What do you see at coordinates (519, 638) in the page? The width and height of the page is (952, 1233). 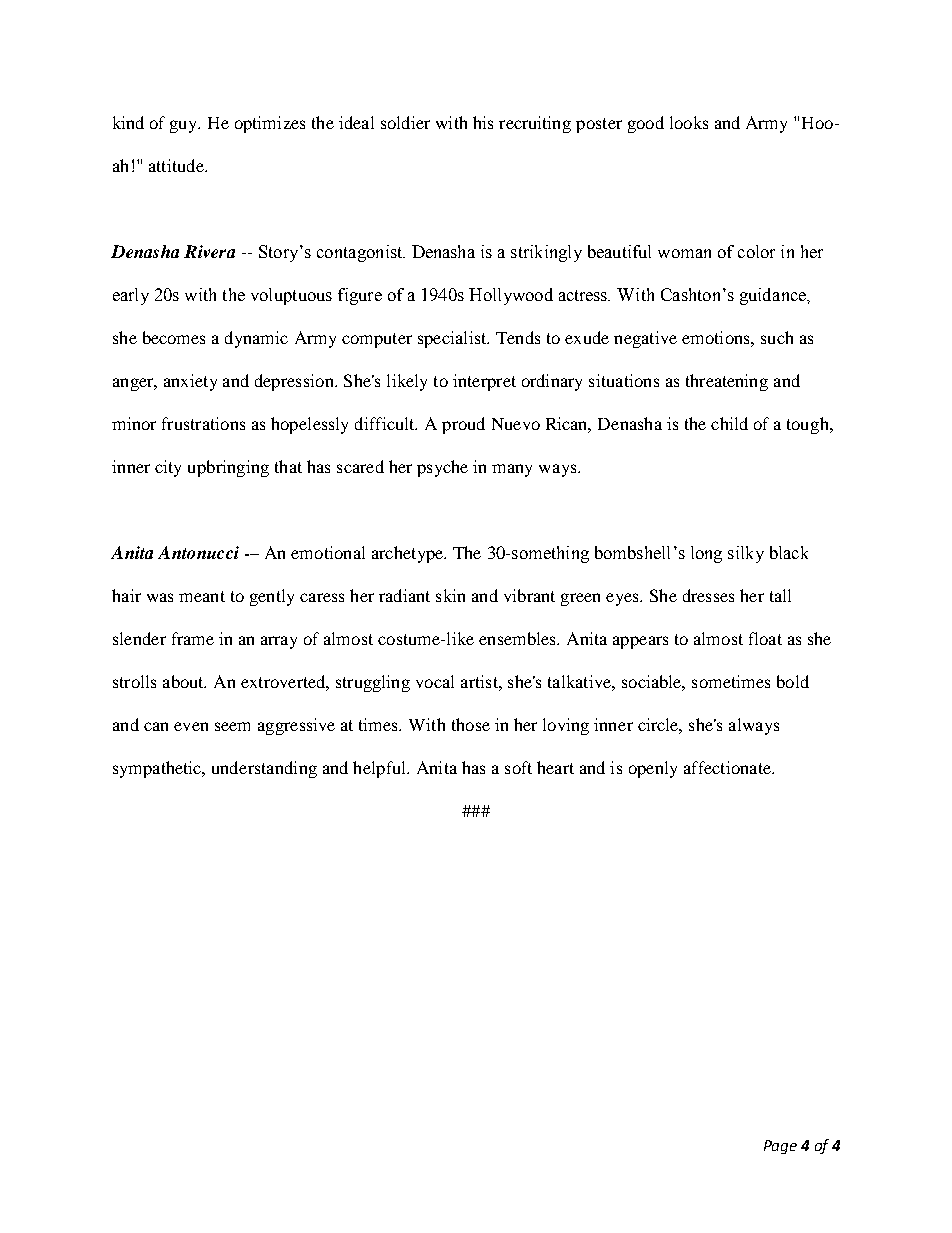 I see `ensembles` at bounding box center [519, 638].
